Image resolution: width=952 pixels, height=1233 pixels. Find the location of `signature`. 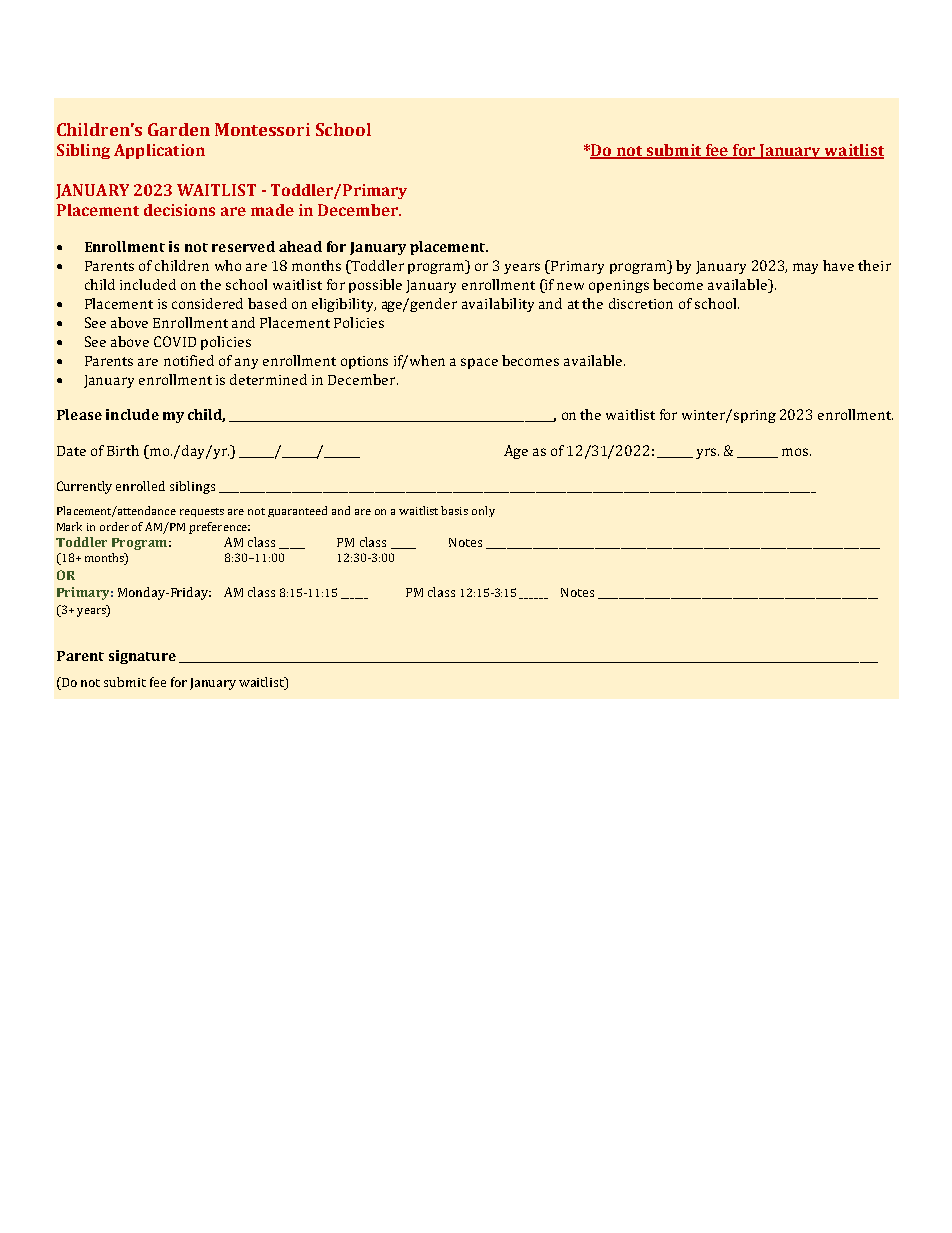

signature is located at coordinates (142, 657).
